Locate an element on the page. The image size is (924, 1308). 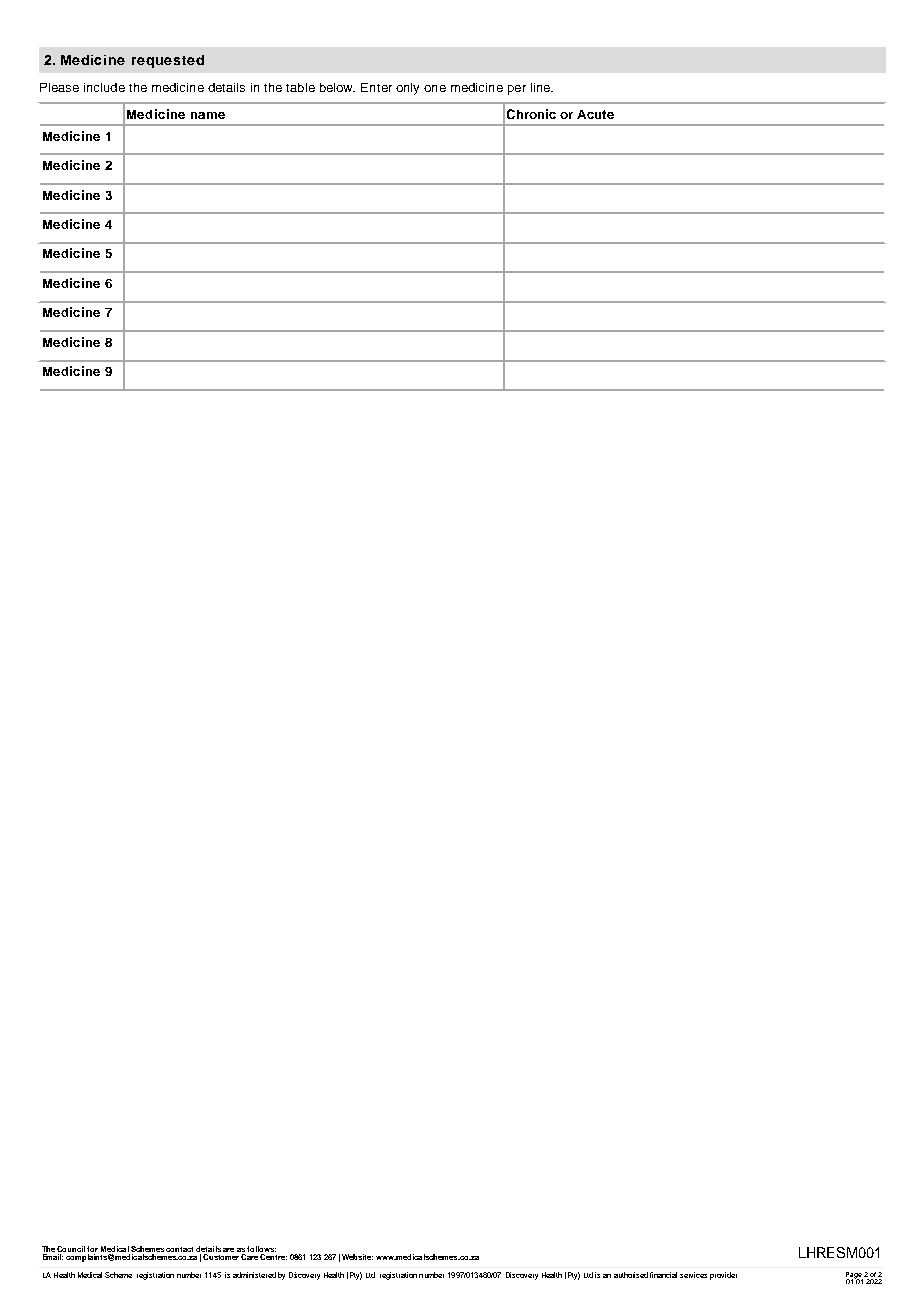
for is located at coordinates (92, 1250).
